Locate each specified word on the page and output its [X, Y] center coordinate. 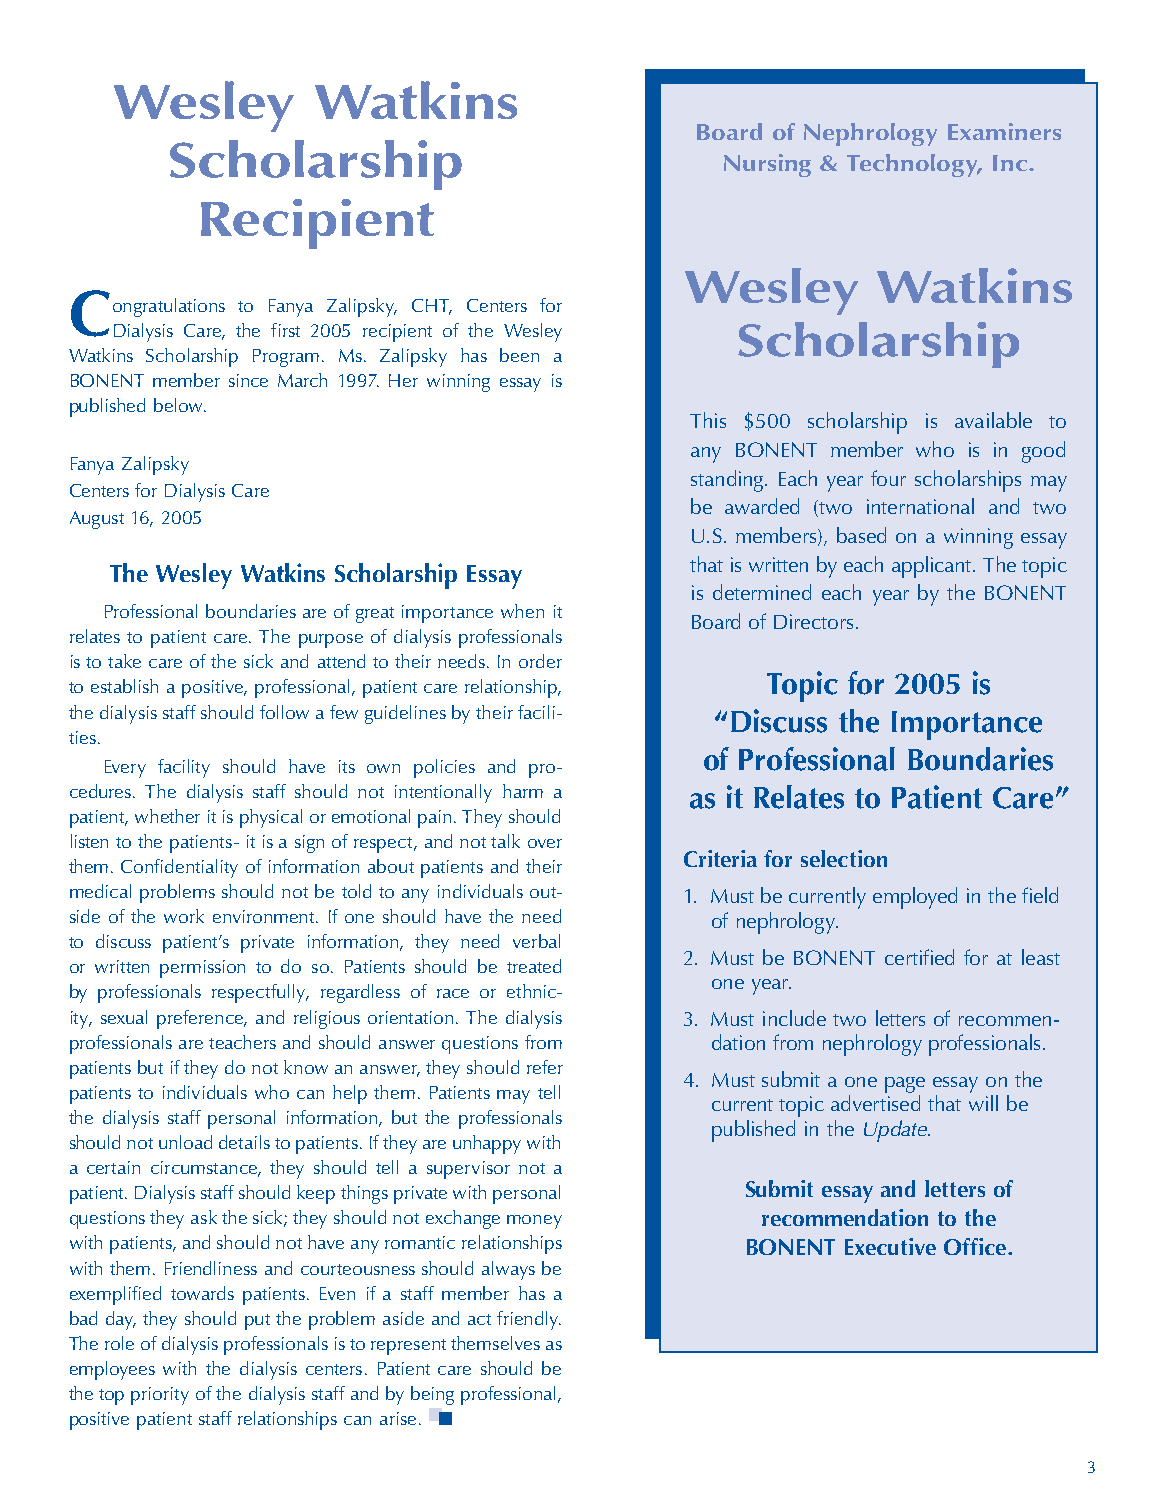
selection [844, 858]
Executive [890, 1246]
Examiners [1004, 131]
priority [160, 1396]
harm [523, 791]
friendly [529, 1320]
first [285, 330]
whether [167, 816]
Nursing [767, 165]
